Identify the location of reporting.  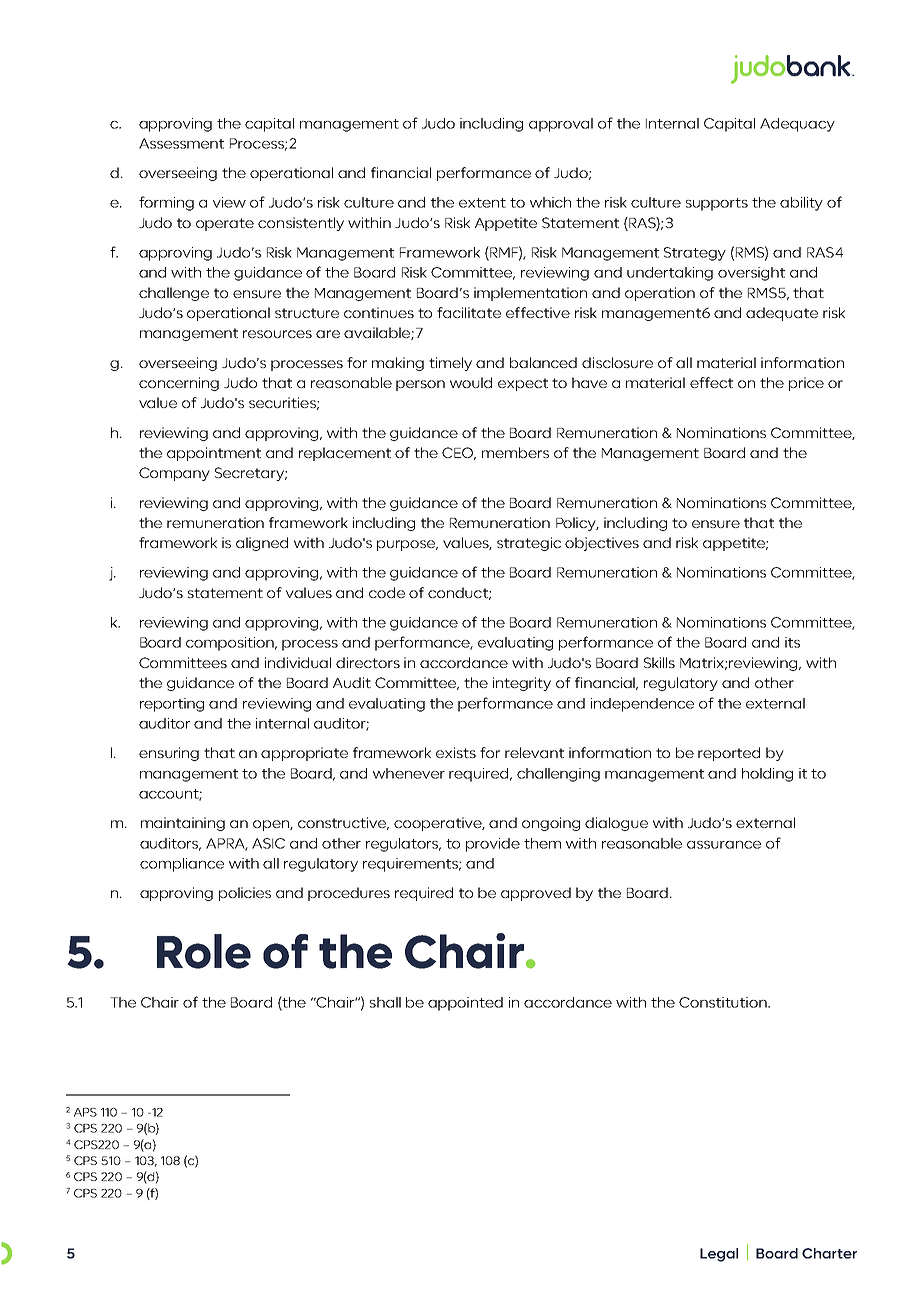
(172, 705).
